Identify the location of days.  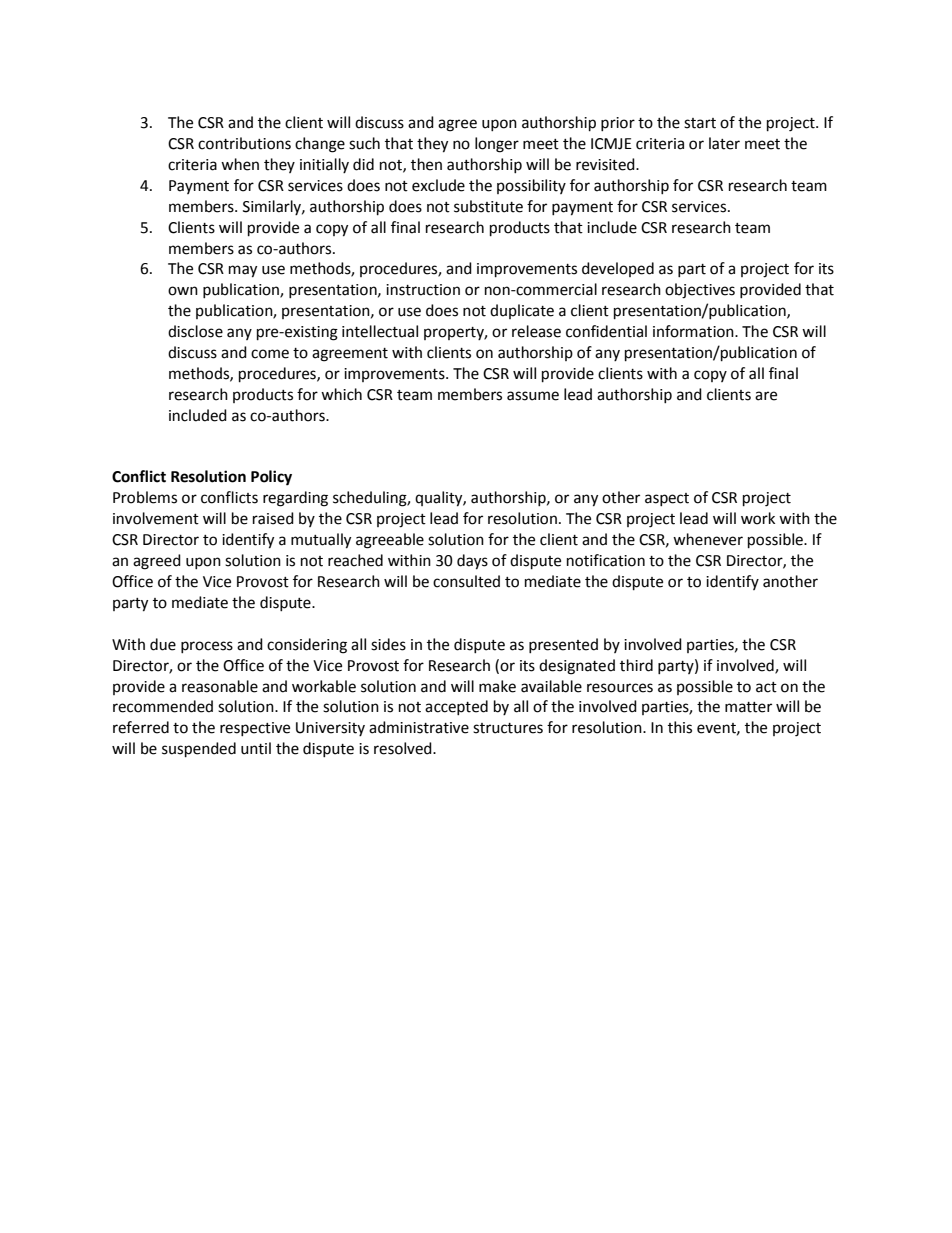
(472, 562).
